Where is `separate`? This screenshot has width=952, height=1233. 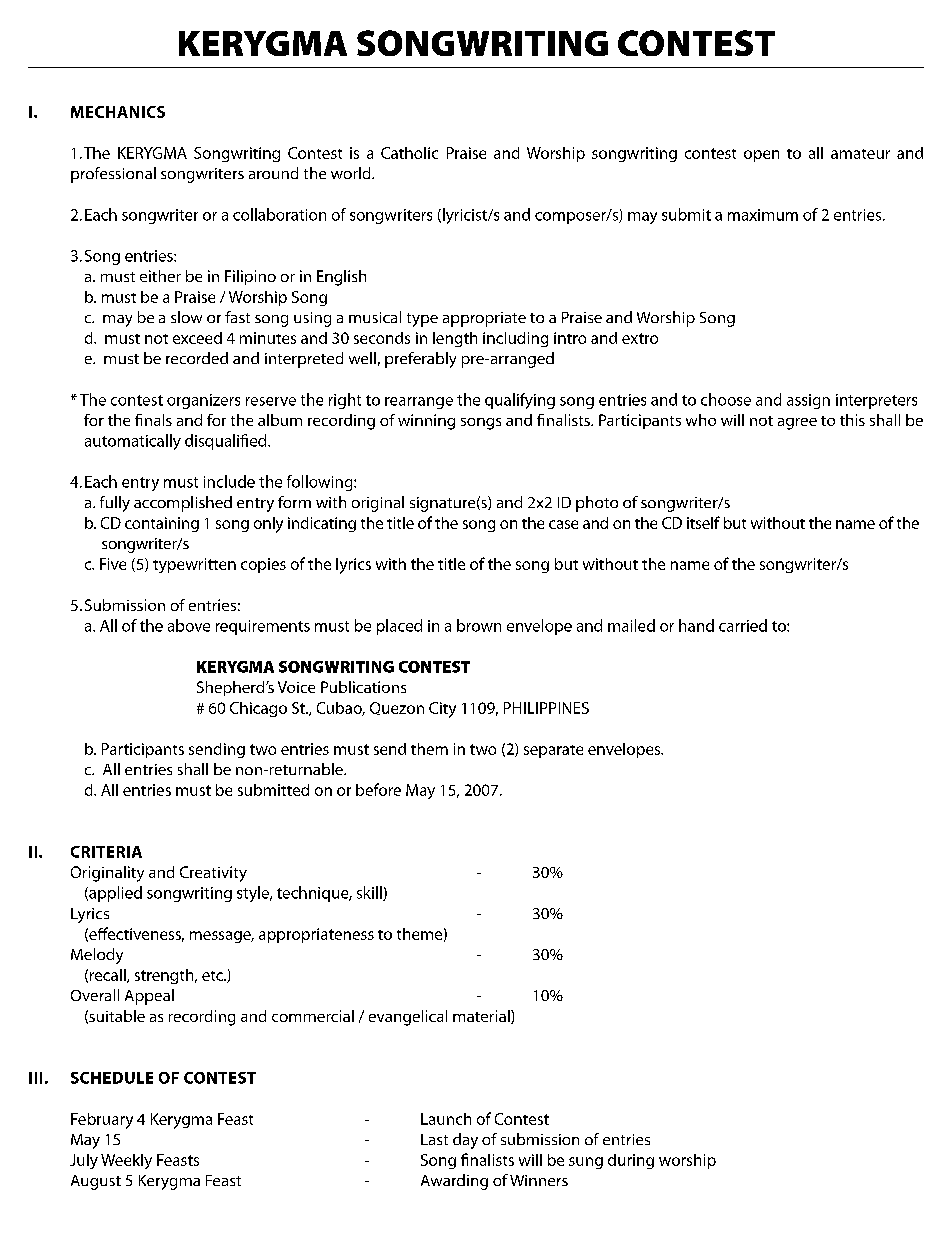 separate is located at coordinates (553, 751).
